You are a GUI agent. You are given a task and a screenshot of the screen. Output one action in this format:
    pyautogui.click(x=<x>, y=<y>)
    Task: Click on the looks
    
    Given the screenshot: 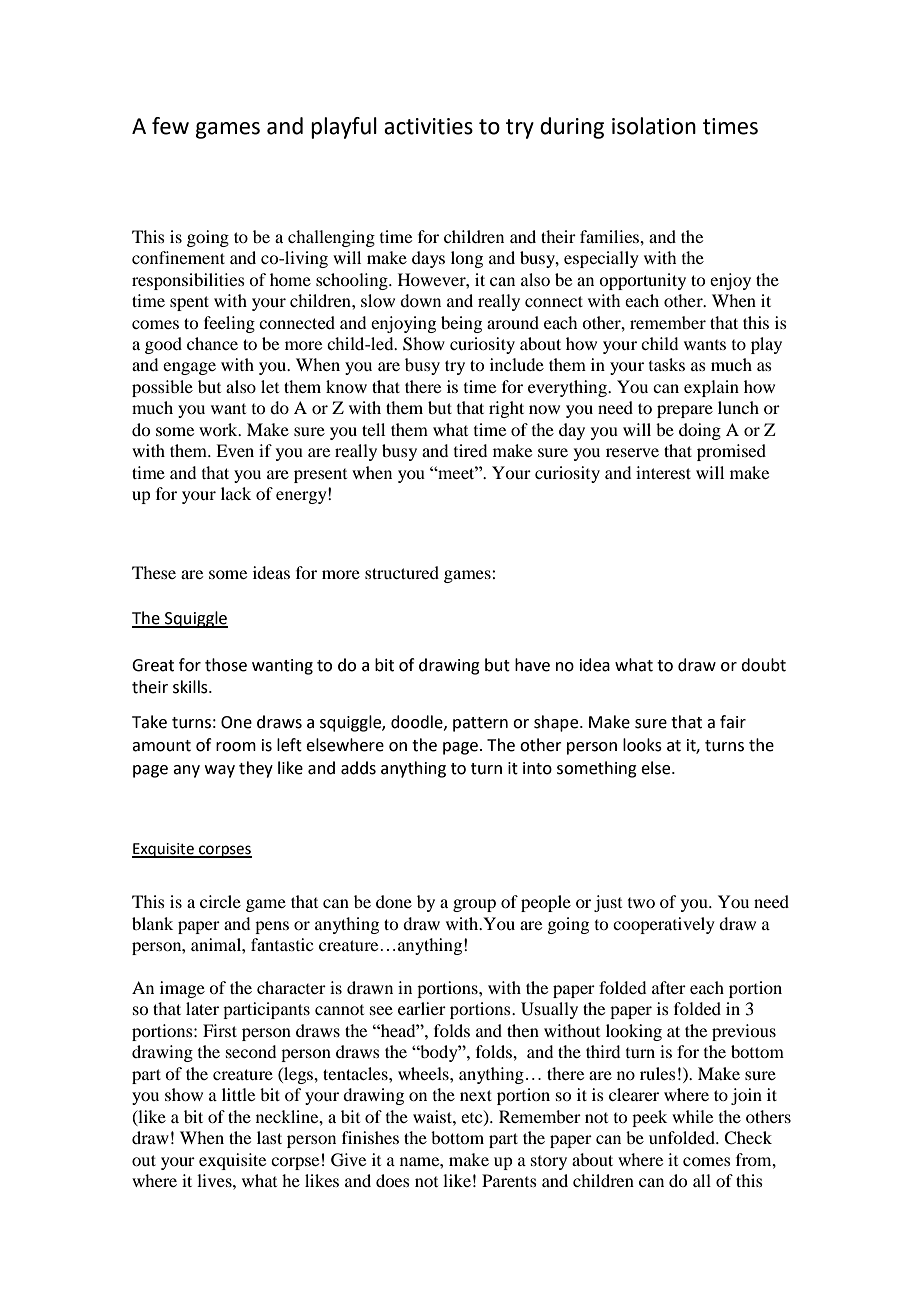 What is the action you would take?
    pyautogui.click(x=642, y=745)
